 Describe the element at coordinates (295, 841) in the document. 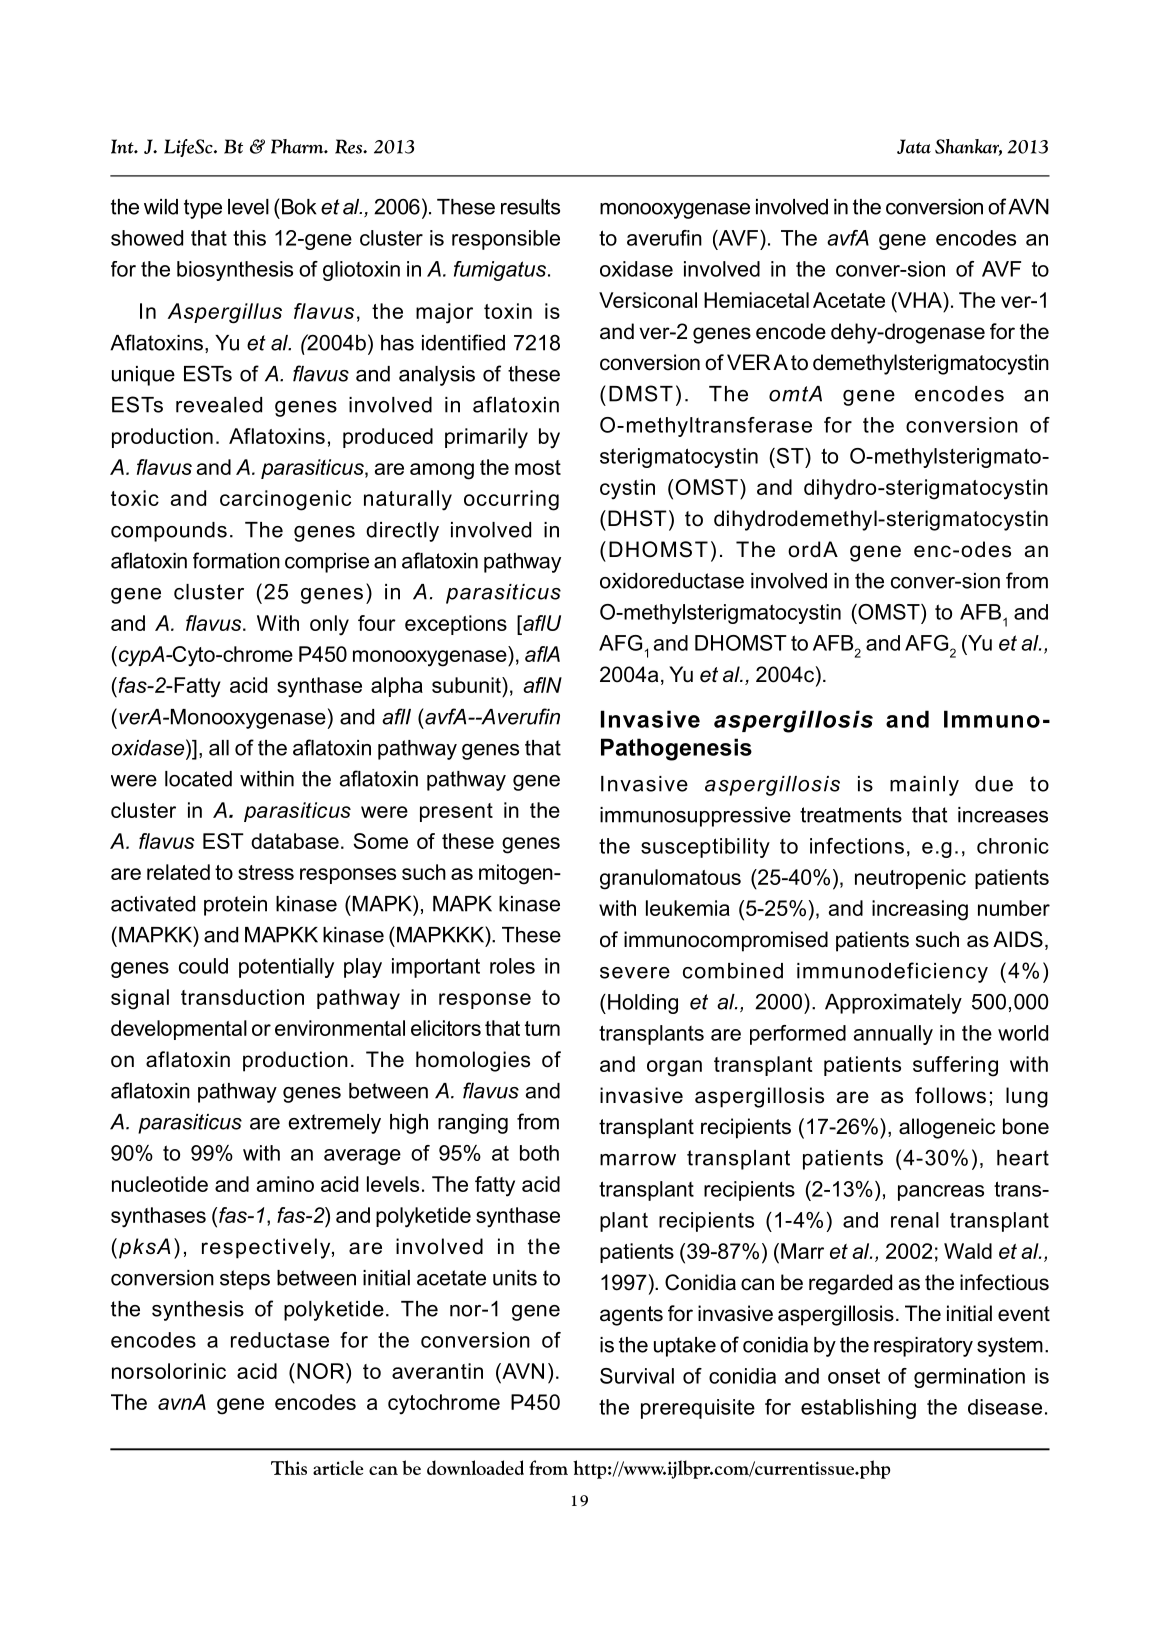

I see `database` at that location.
